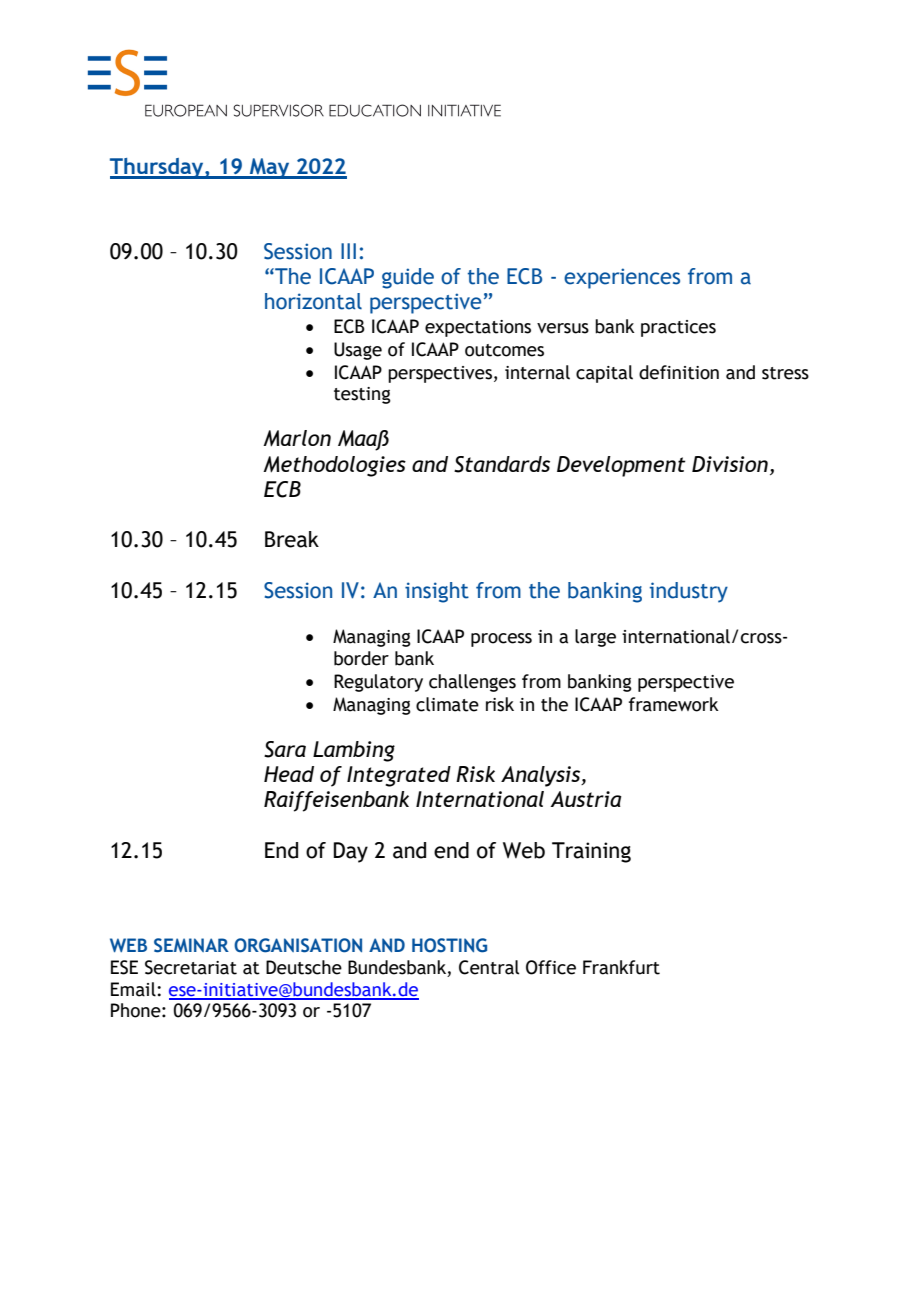  What do you see at coordinates (285, 749) in the image?
I see `Sara` at bounding box center [285, 749].
